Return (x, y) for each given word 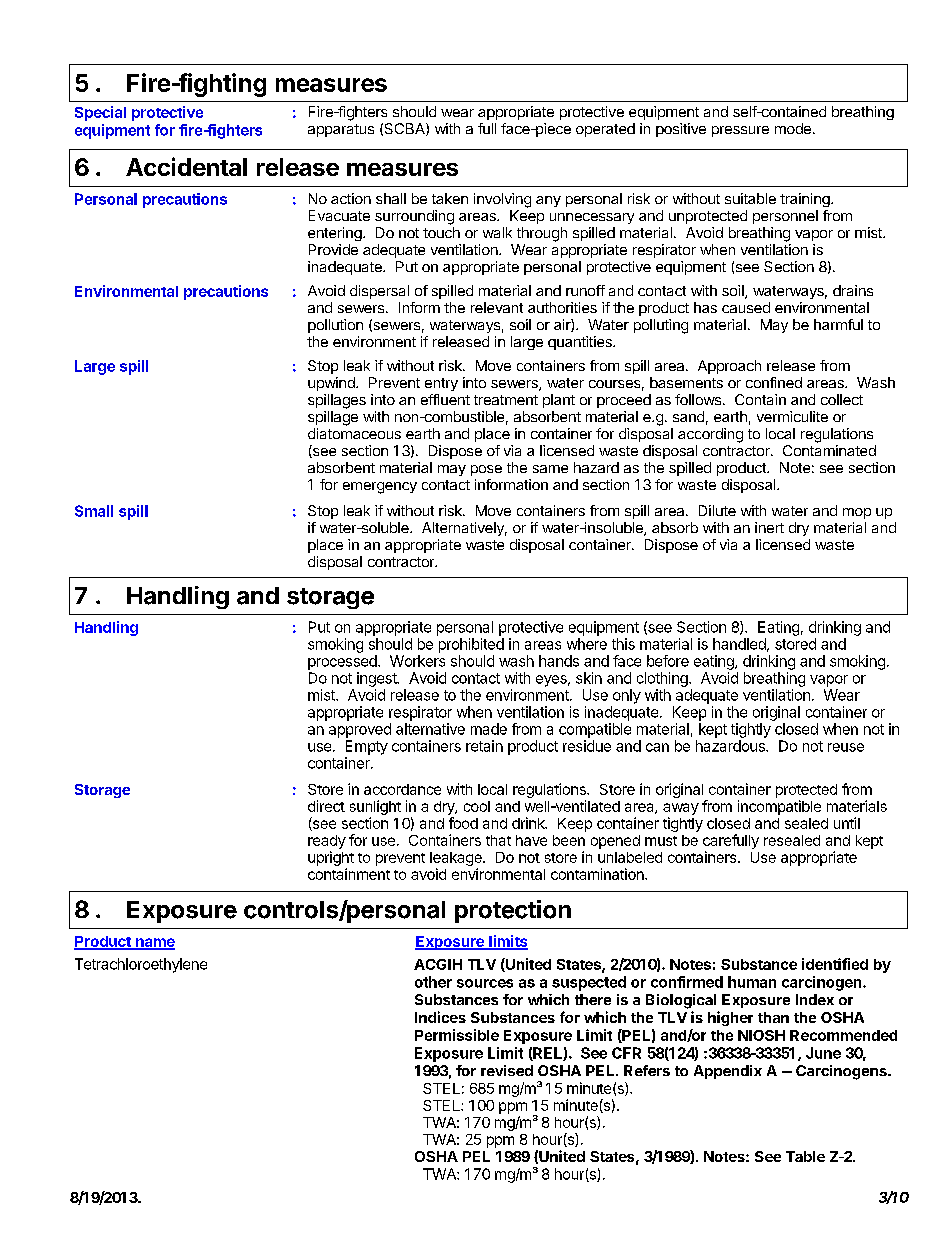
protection (513, 911)
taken (450, 198)
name (154, 943)
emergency (380, 488)
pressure (740, 131)
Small (94, 511)
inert (769, 527)
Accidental (186, 166)
